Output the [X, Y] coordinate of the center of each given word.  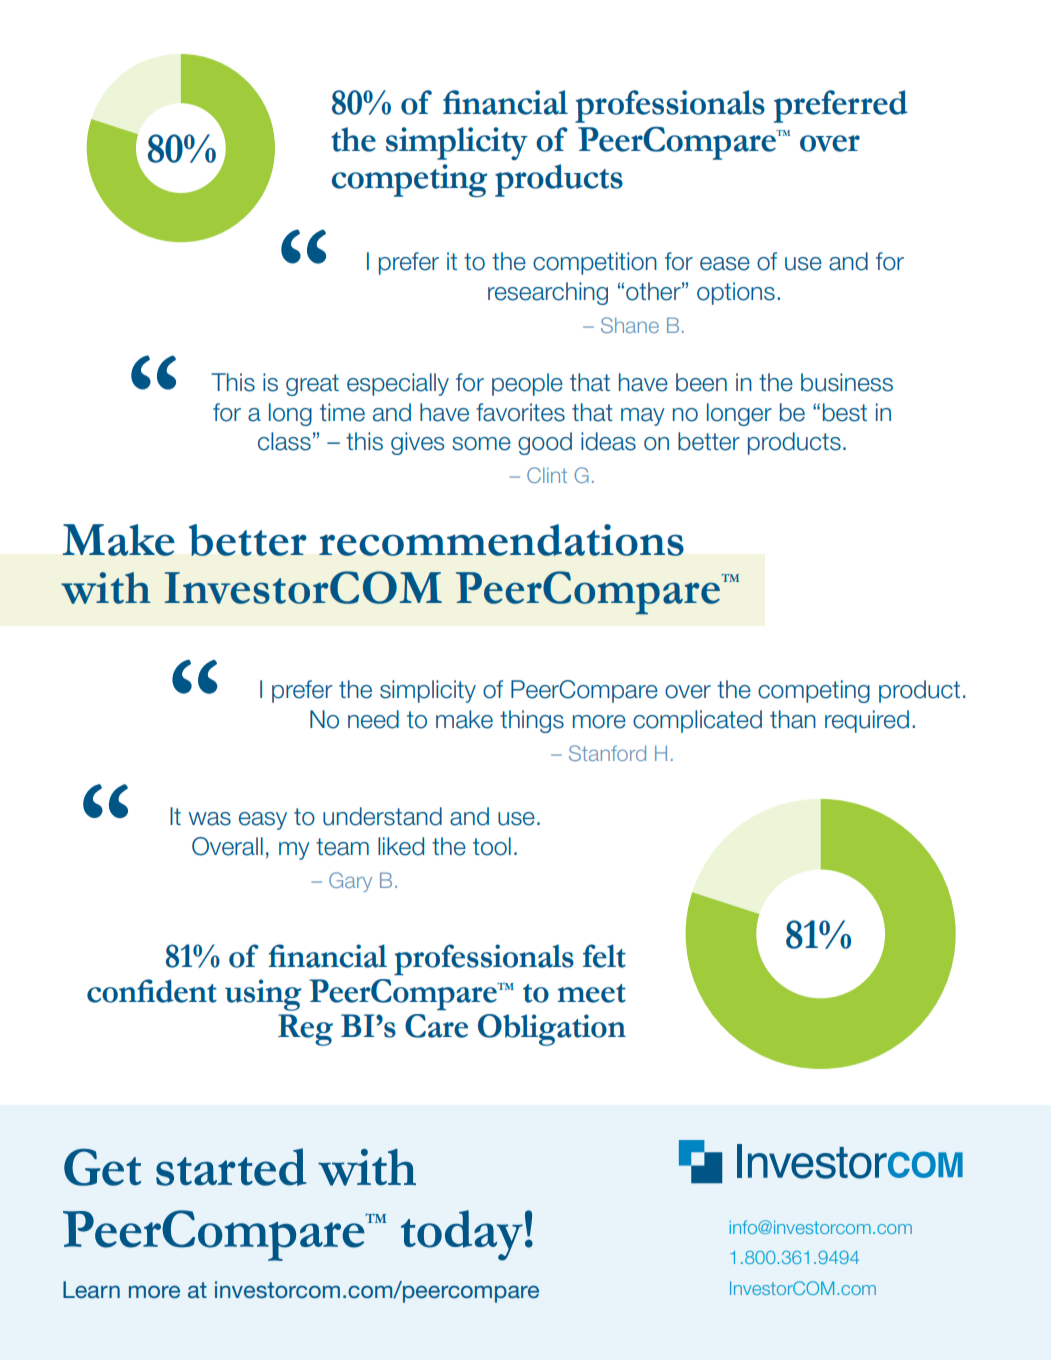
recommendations [501, 540]
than [793, 719]
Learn [91, 1289]
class [284, 441]
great [312, 385]
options [736, 293]
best [845, 412]
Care [436, 1026]
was [210, 819]
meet [591, 993]
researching [548, 293]
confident [152, 991]
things [532, 721]
